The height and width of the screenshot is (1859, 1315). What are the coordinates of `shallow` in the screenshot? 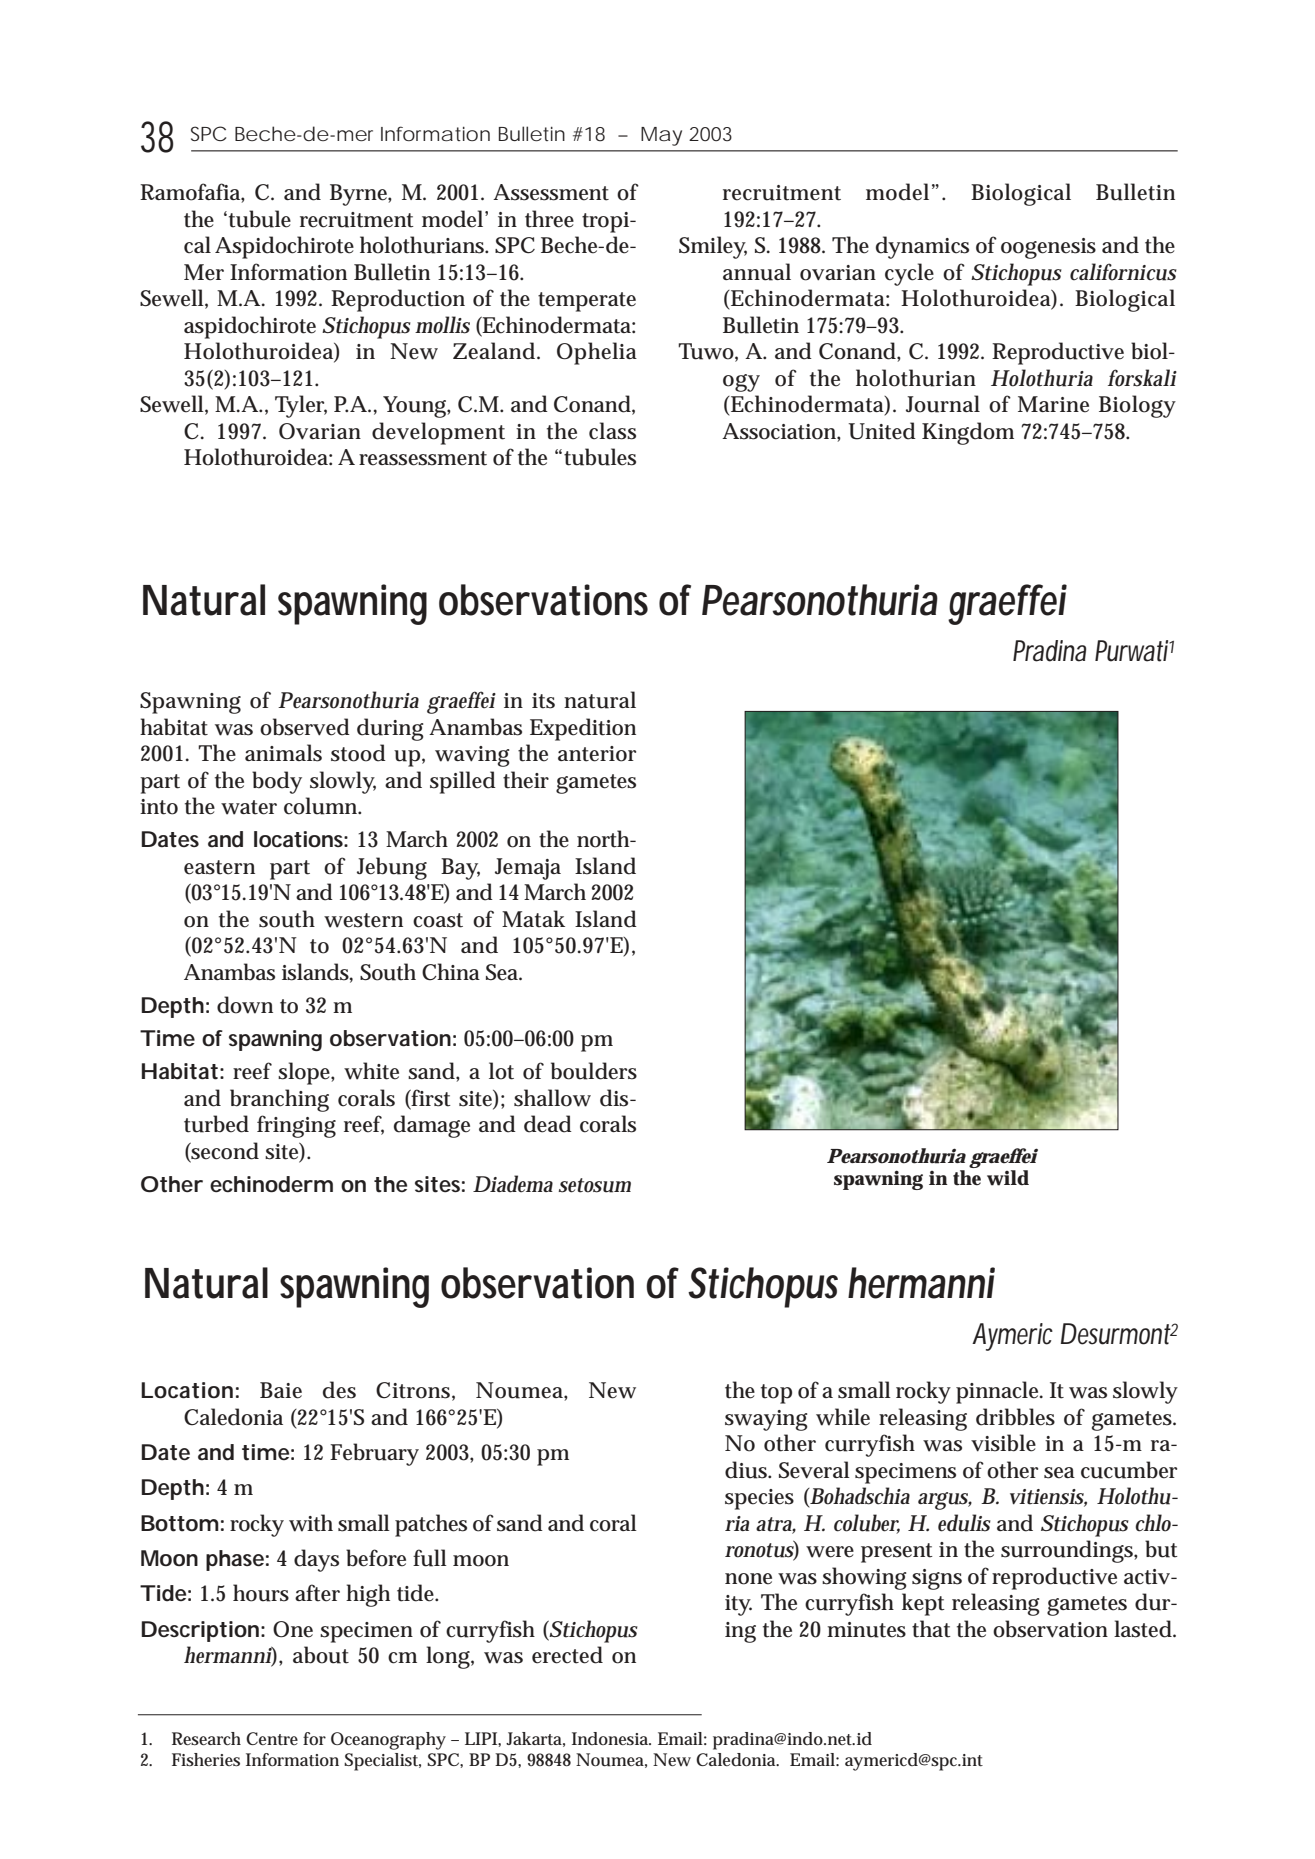 It's located at (552, 1098).
